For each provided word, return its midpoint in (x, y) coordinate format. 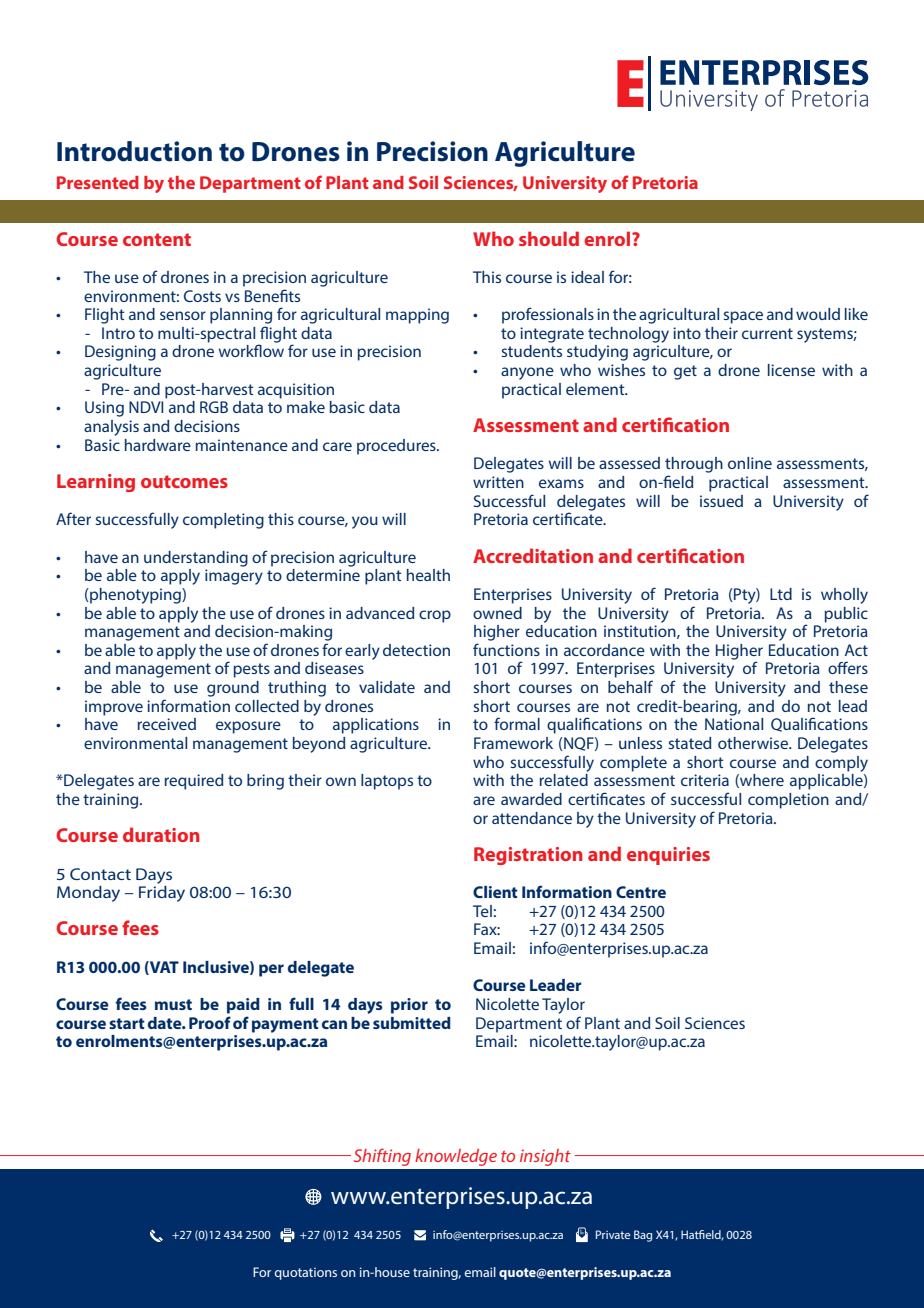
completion (788, 801)
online (750, 463)
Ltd (781, 594)
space (743, 317)
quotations (306, 1274)
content (157, 239)
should (549, 238)
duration (161, 834)
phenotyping (135, 596)
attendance (532, 818)
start (127, 1023)
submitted (412, 1023)
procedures (397, 447)
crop (435, 616)
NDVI (146, 407)
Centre (641, 892)
